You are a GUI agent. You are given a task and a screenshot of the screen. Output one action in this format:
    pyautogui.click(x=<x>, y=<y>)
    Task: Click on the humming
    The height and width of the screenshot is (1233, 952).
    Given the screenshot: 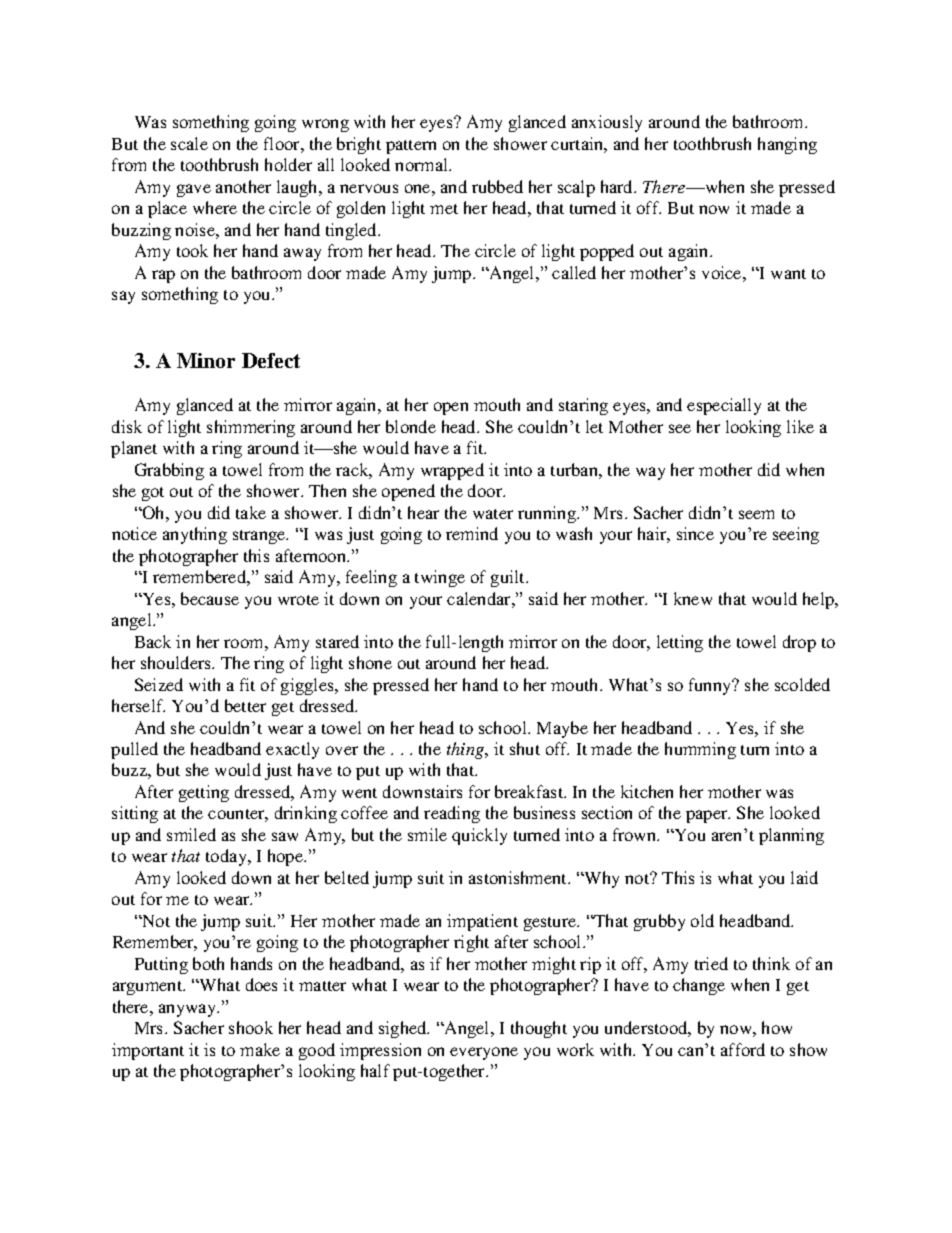 What is the action you would take?
    pyautogui.click(x=700, y=750)
